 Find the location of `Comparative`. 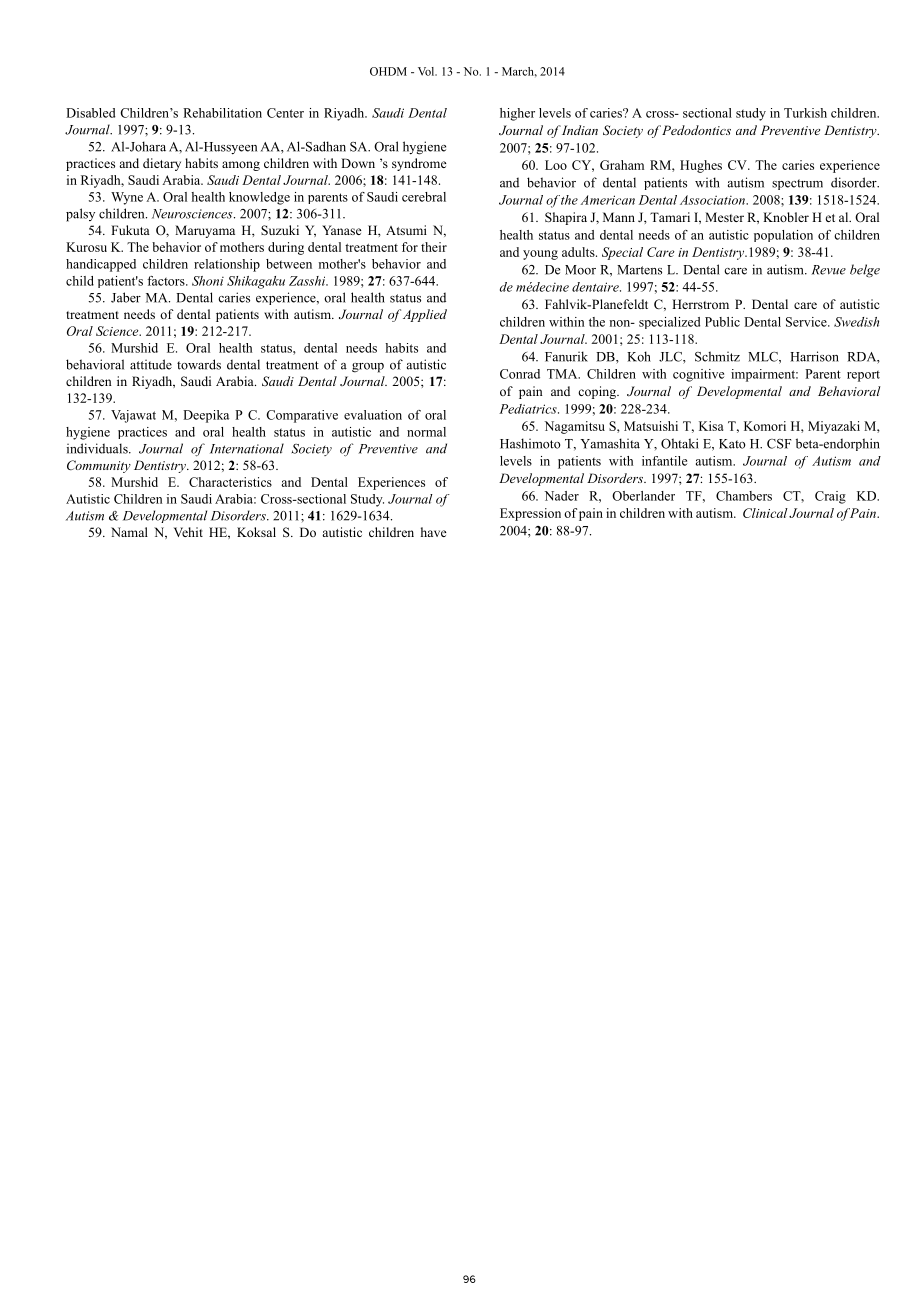

Comparative is located at coordinates (302, 416).
